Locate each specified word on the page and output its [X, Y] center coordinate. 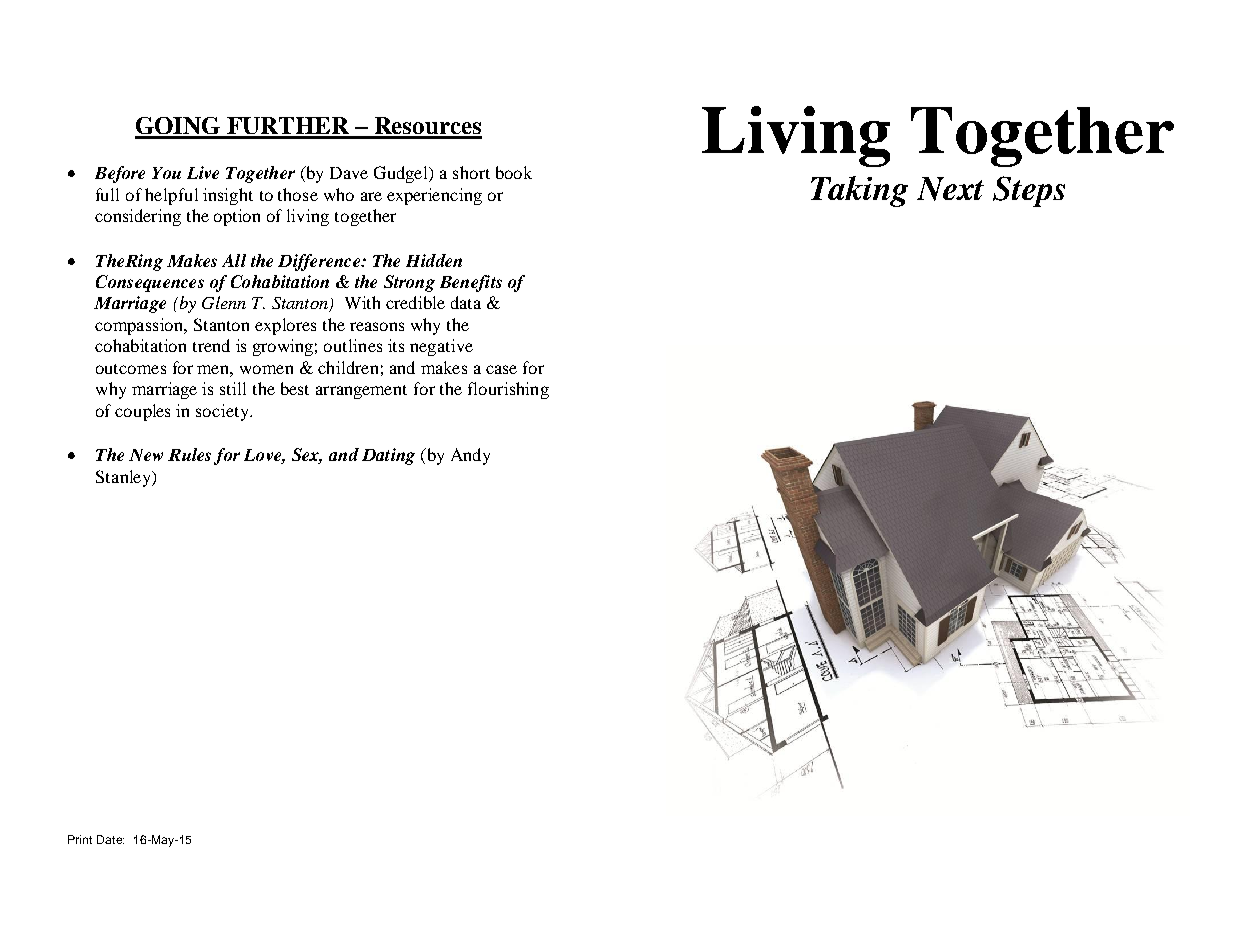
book [514, 172]
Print [80, 839]
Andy [470, 456]
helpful [171, 196]
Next [950, 189]
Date [110, 839]
